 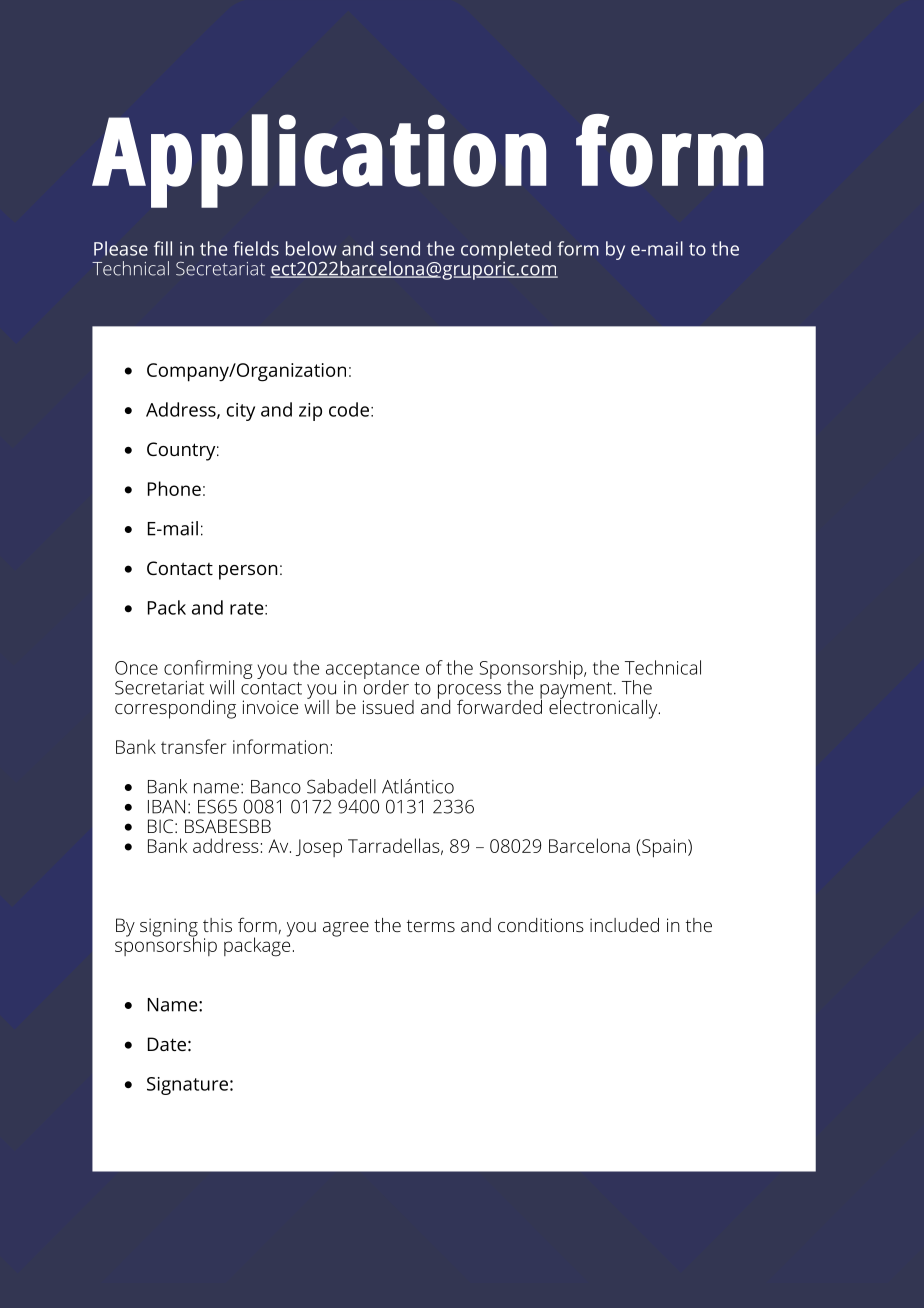 I want to click on electronically, so click(x=604, y=708).
